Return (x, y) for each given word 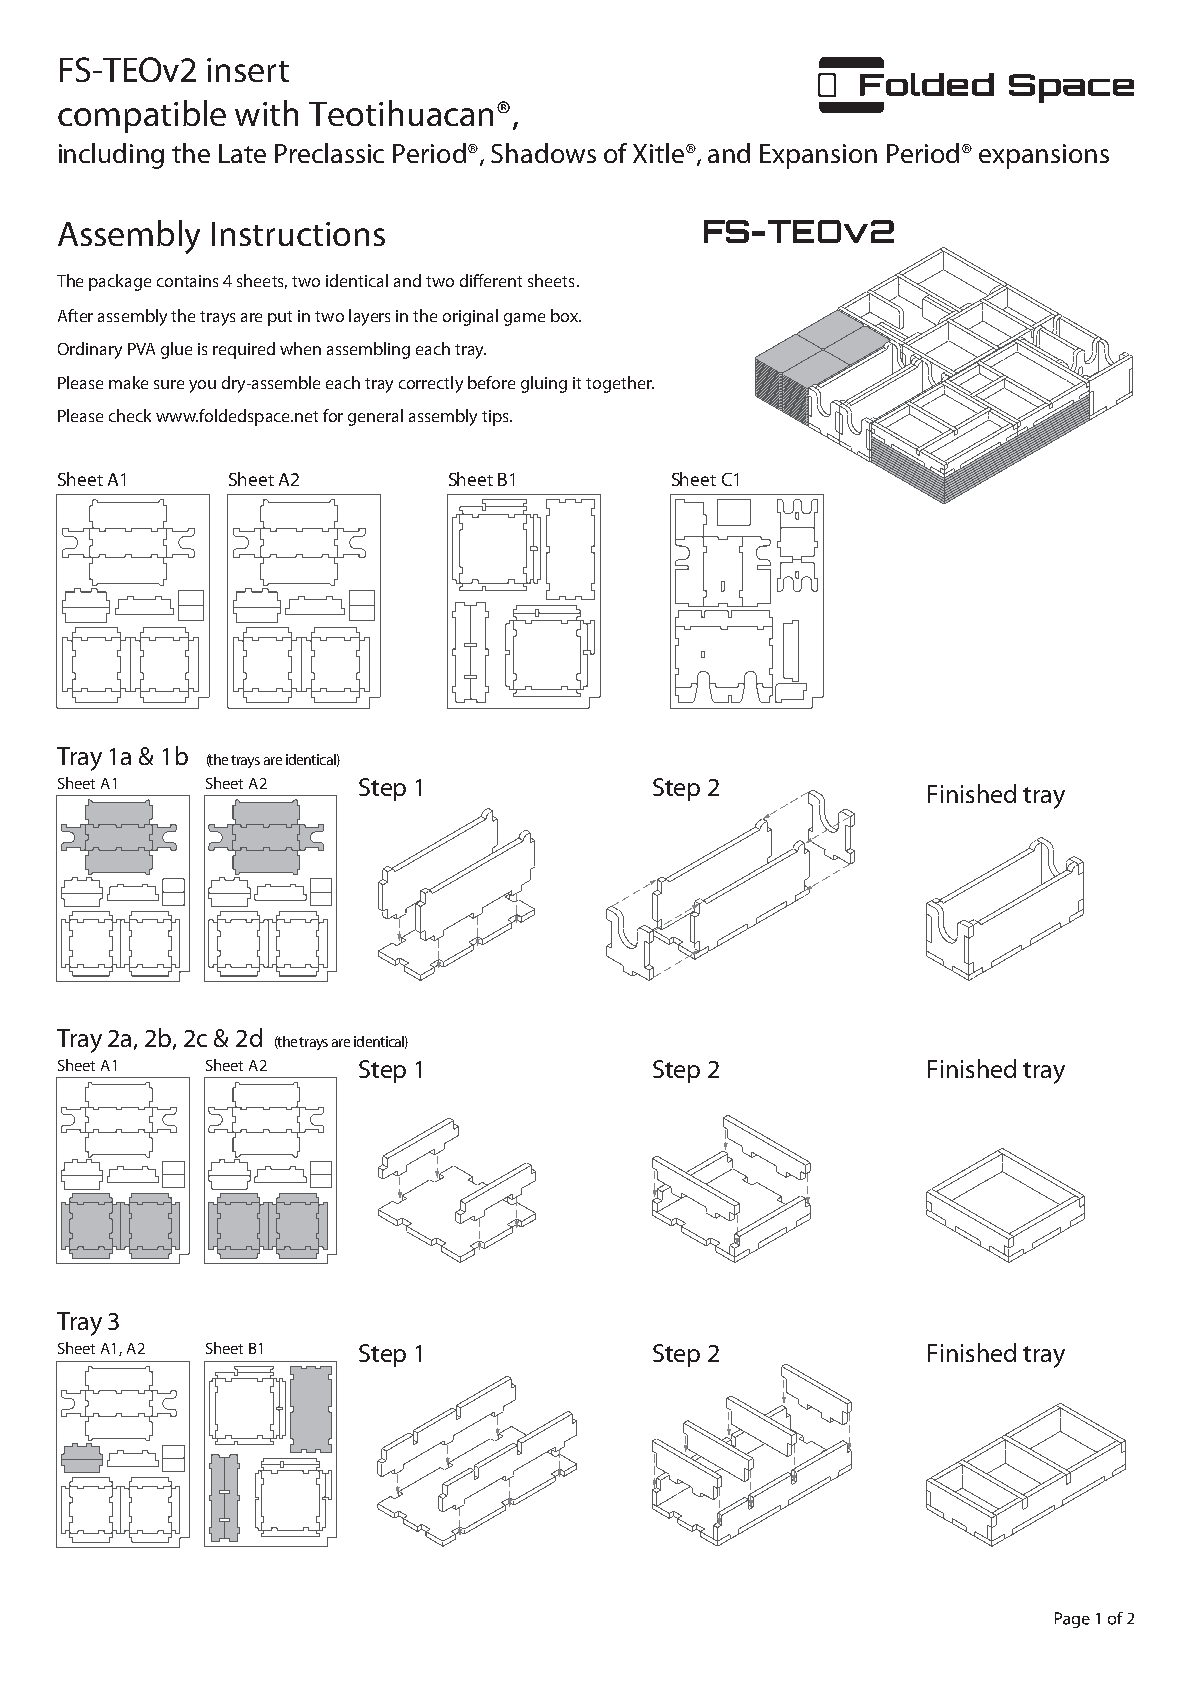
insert (248, 70)
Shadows (543, 153)
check (130, 415)
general (375, 417)
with (266, 113)
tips (496, 418)
